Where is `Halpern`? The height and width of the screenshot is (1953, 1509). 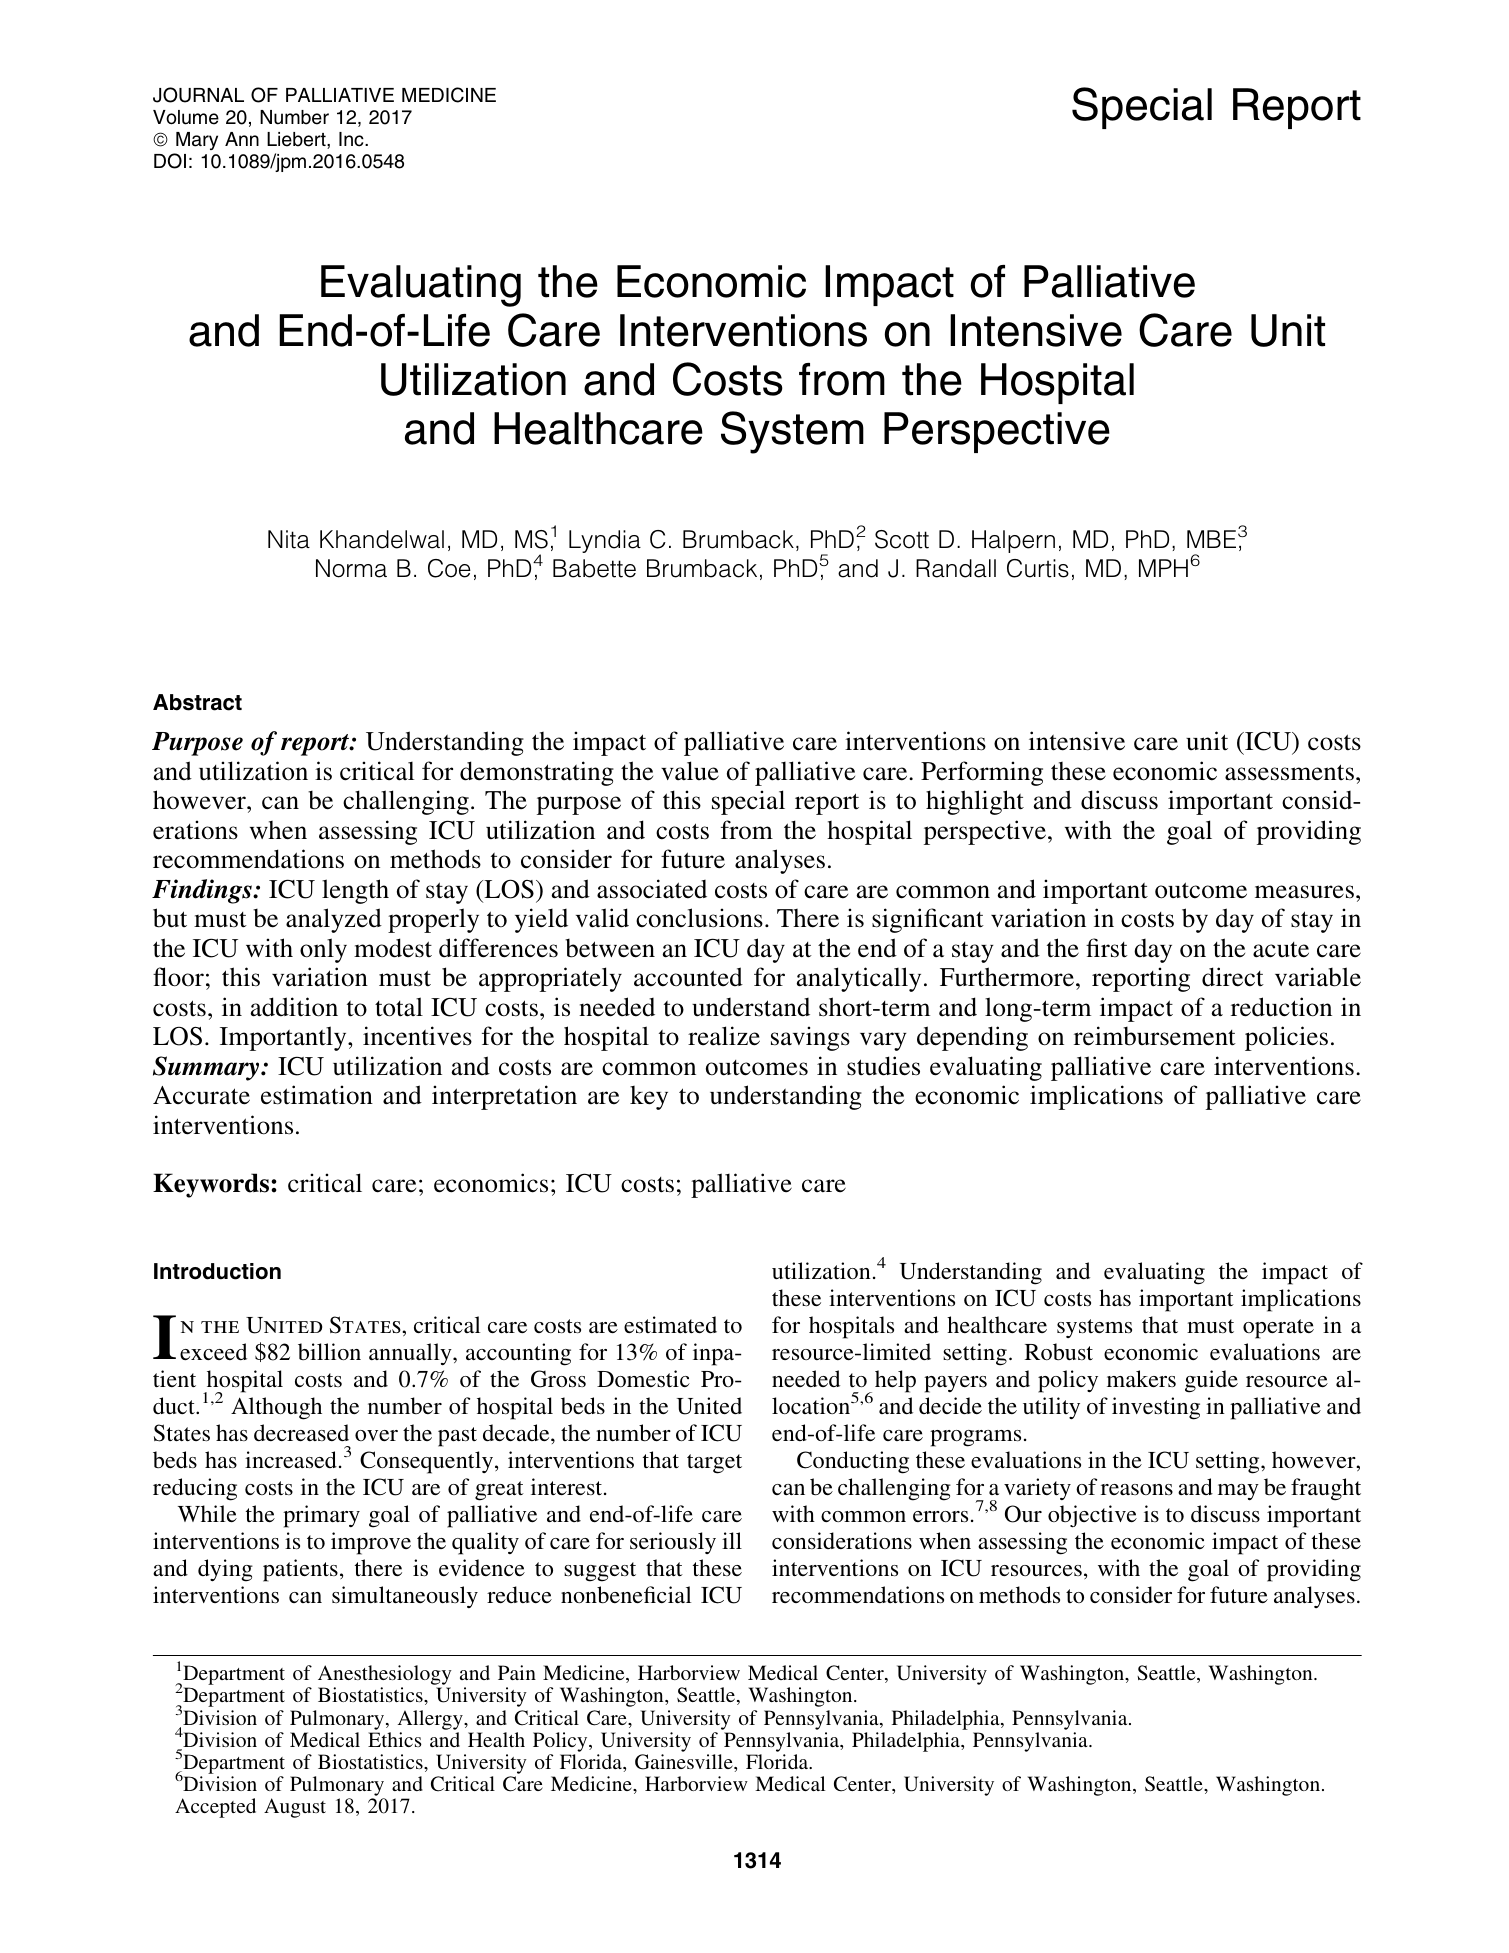
Halpern is located at coordinates (1013, 541).
